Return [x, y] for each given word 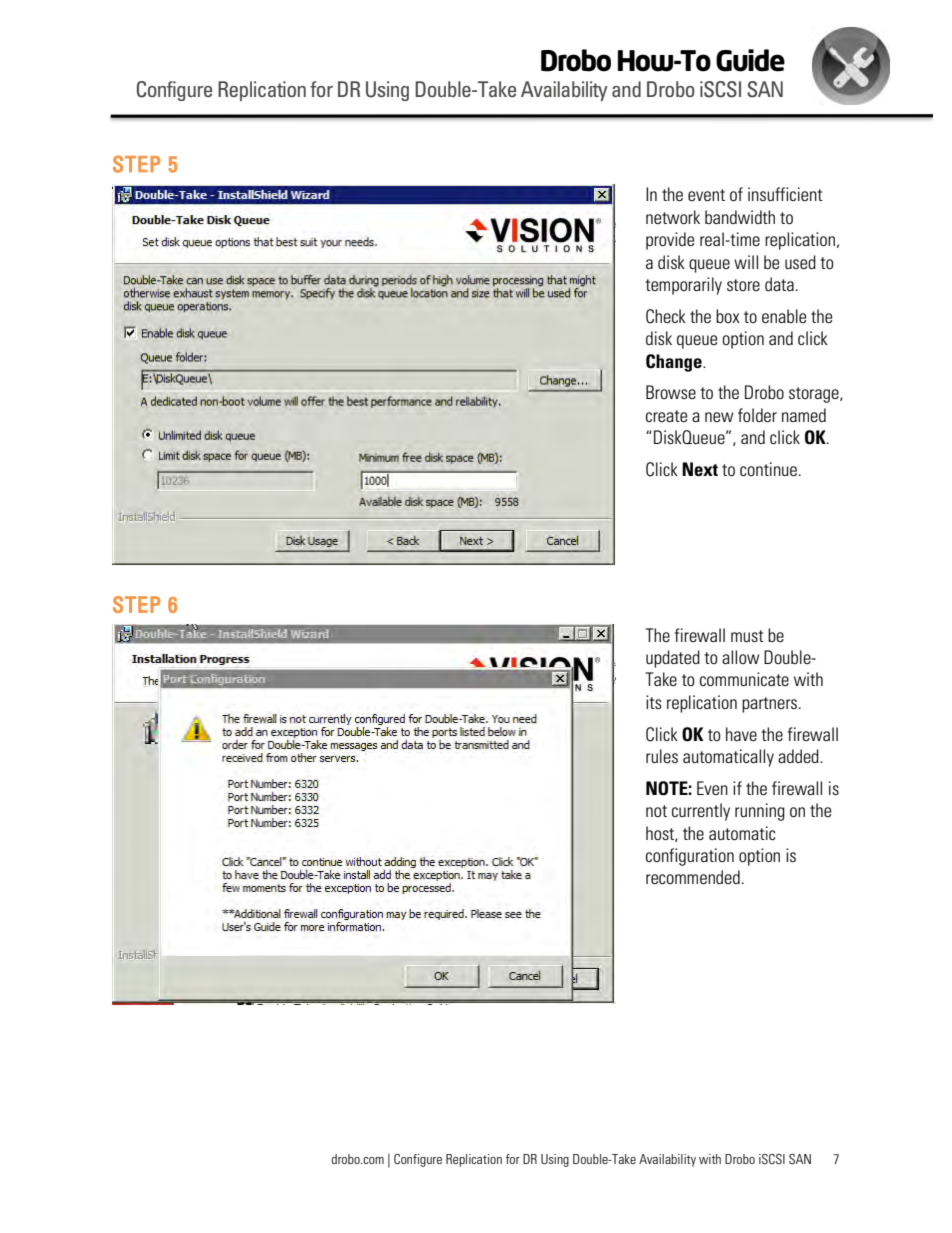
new [719, 417]
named [804, 415]
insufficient [785, 194]
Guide [750, 60]
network [673, 217]
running [760, 812]
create [666, 416]
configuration [690, 857]
